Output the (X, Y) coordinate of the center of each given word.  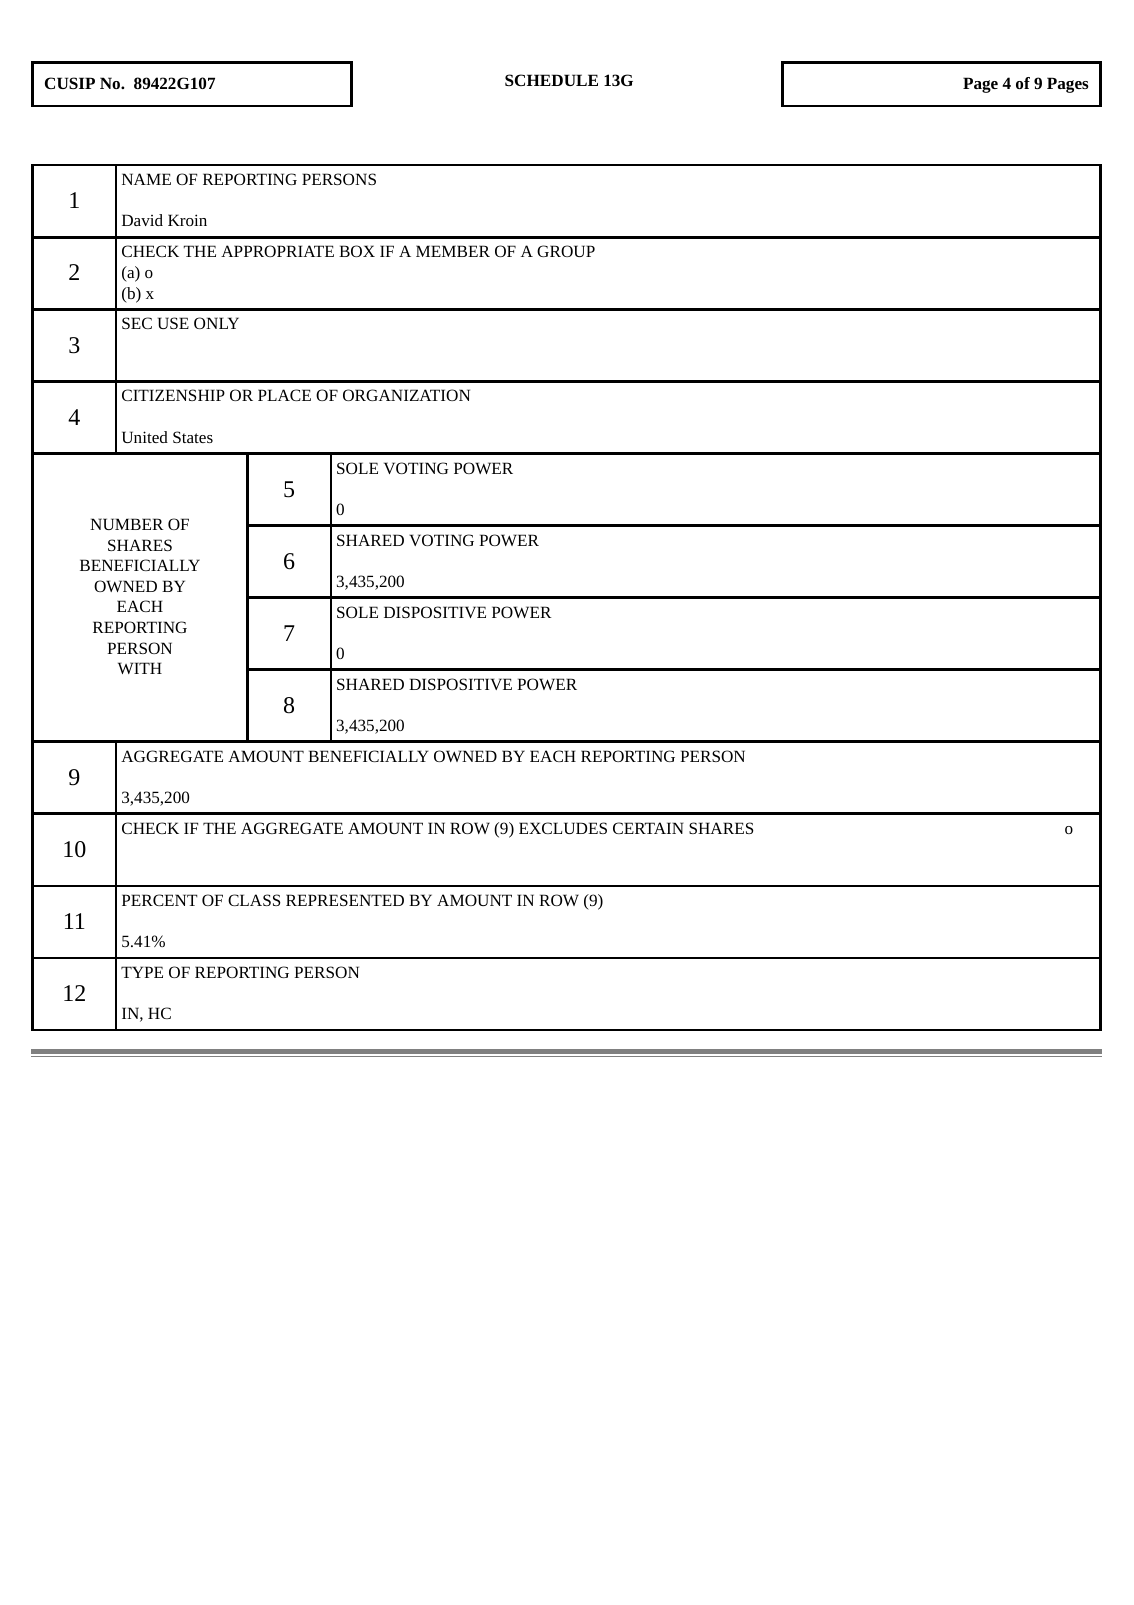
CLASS (254, 900)
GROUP (566, 251)
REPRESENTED (345, 900)
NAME (146, 179)
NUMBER (127, 524)
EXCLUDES (563, 828)
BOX (357, 251)
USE (173, 323)
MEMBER (453, 251)
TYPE (142, 972)
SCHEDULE (551, 80)
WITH (140, 668)
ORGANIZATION (406, 395)
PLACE (284, 395)
